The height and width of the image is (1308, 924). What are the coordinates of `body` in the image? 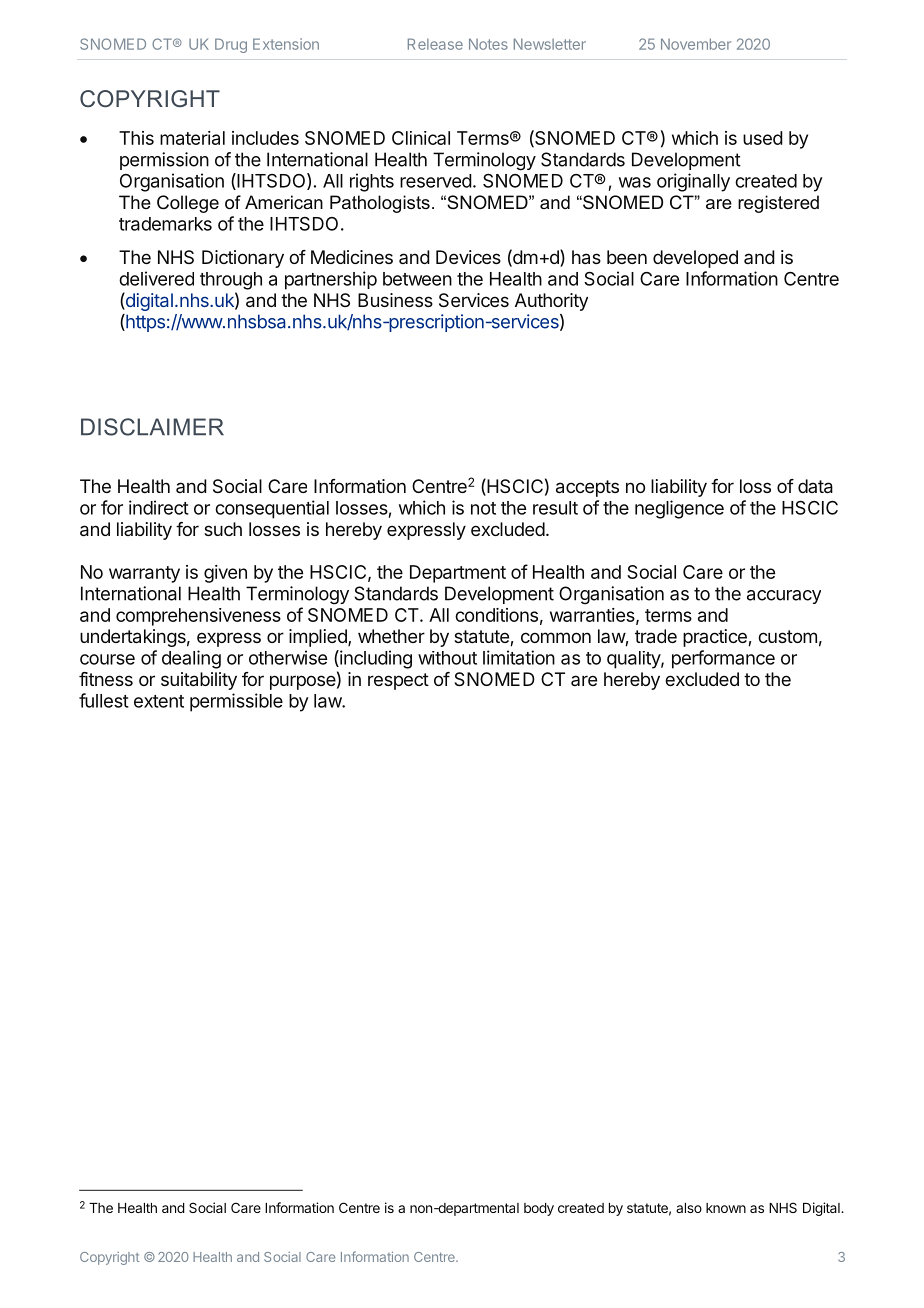 It's located at (539, 1209).
